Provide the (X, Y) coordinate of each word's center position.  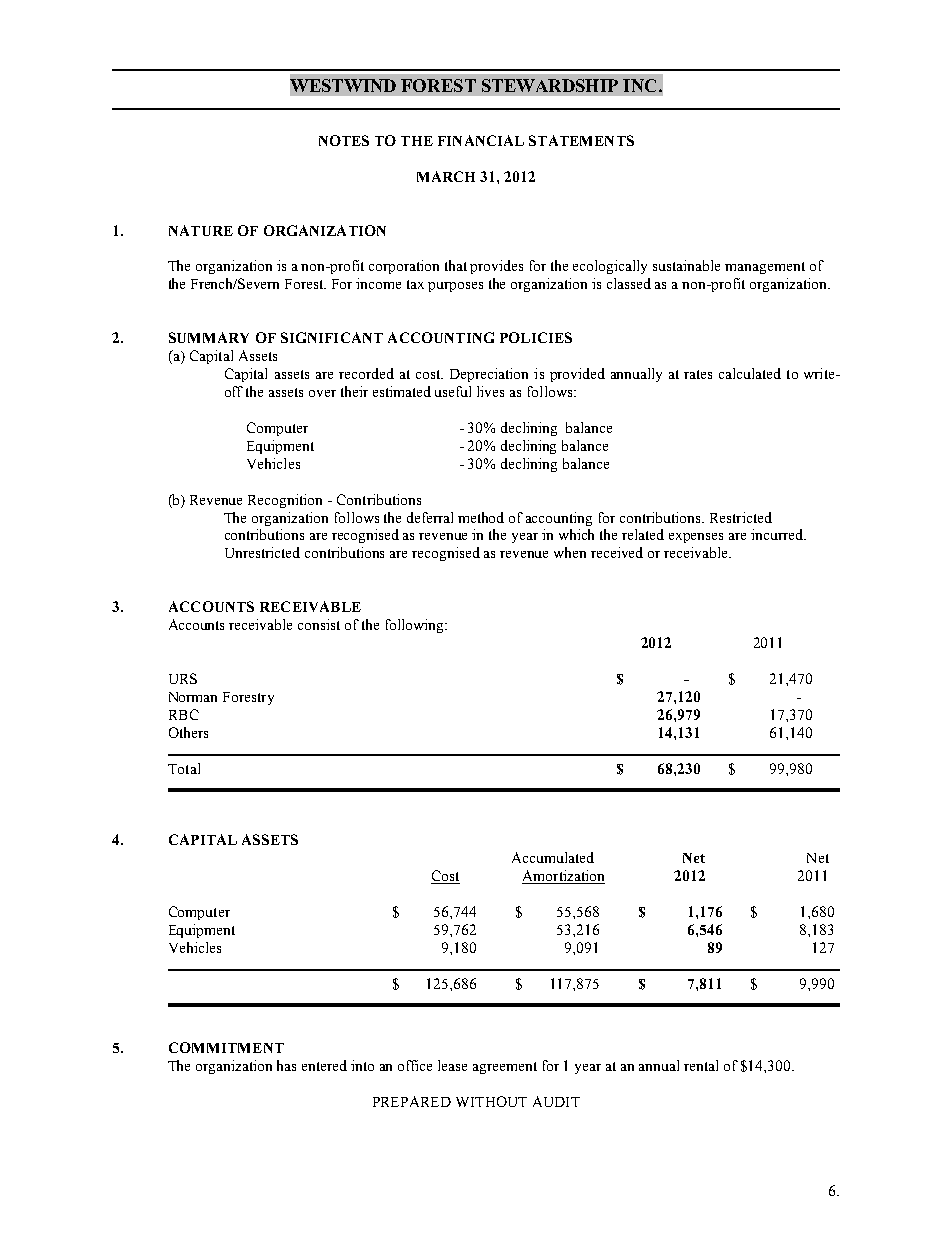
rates (698, 374)
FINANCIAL (481, 140)
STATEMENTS (581, 140)
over (322, 393)
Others (188, 732)
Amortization (563, 877)
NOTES (344, 140)
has (286, 1065)
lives (490, 391)
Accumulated (553, 857)
